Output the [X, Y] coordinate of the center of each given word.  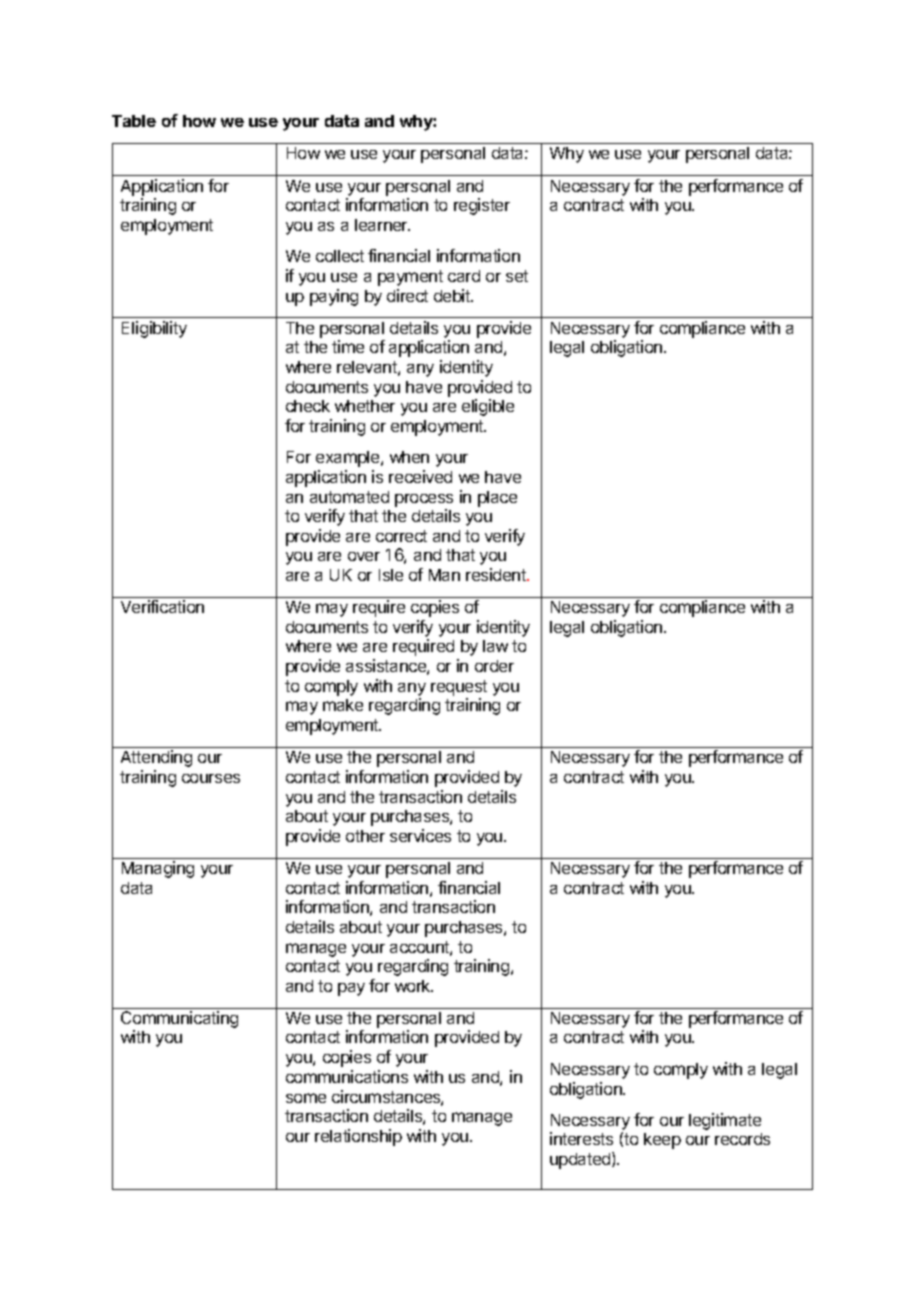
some [306, 1098]
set [517, 276]
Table [134, 121]
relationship [358, 1137]
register [482, 206]
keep [662, 1141]
